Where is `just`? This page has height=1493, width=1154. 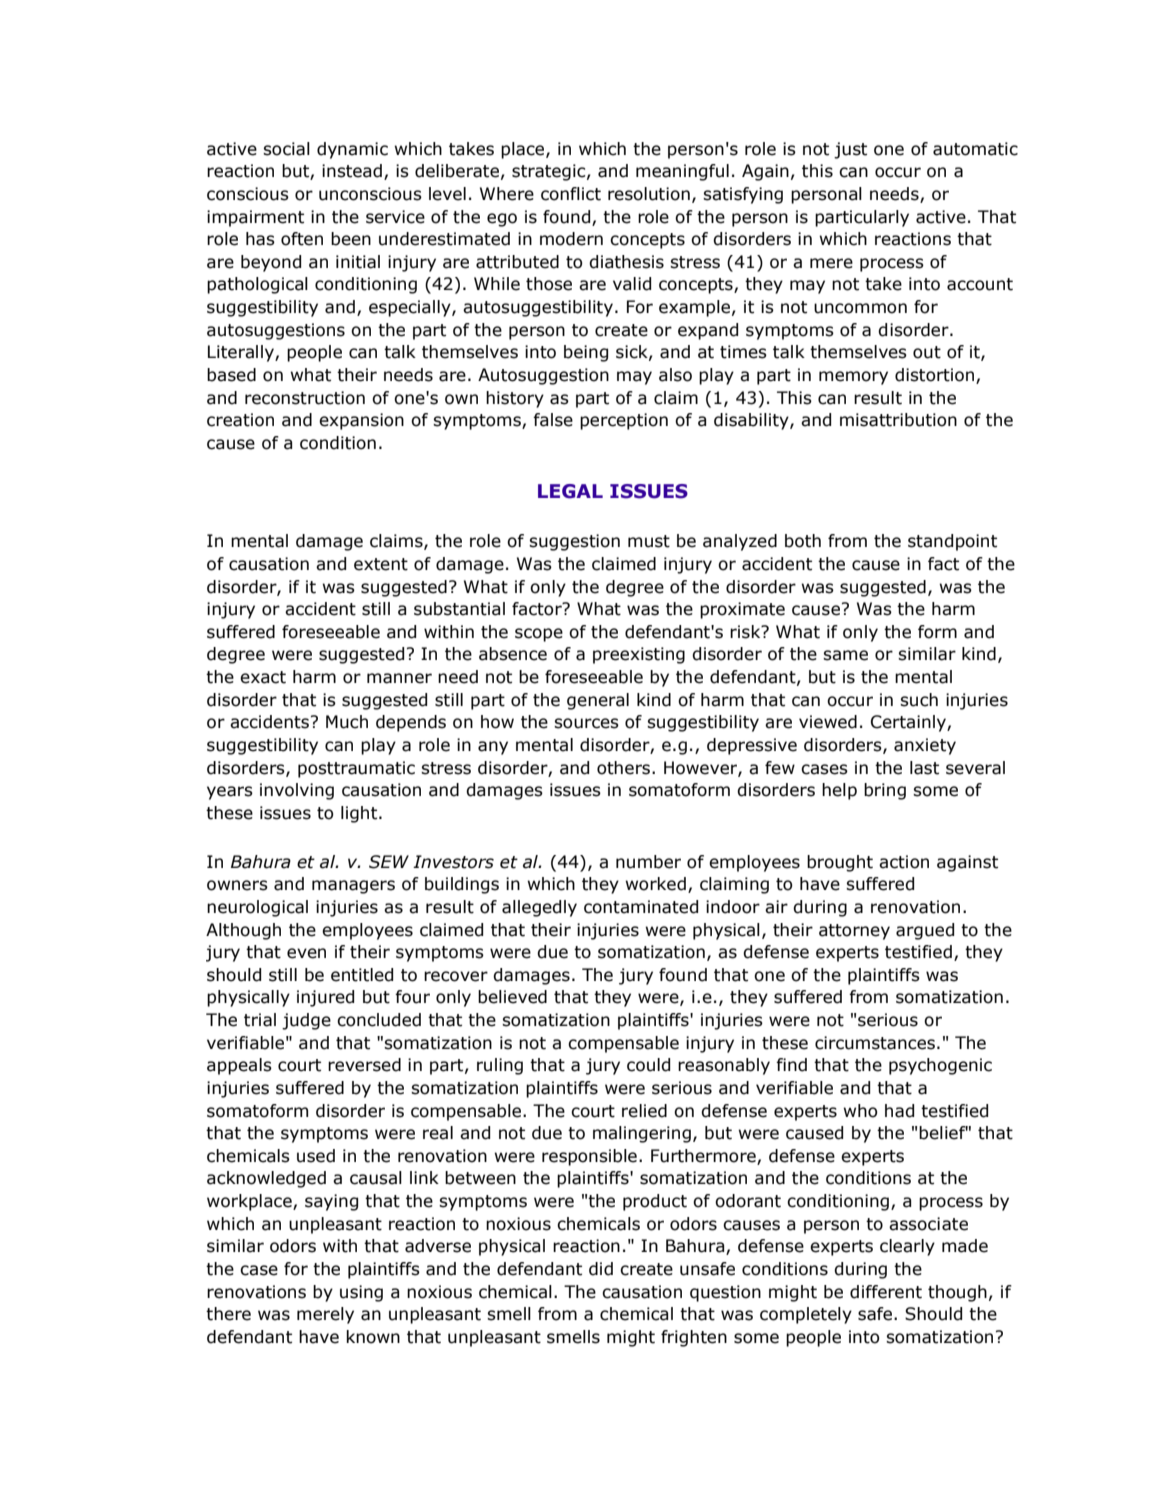 just is located at coordinates (850, 150).
